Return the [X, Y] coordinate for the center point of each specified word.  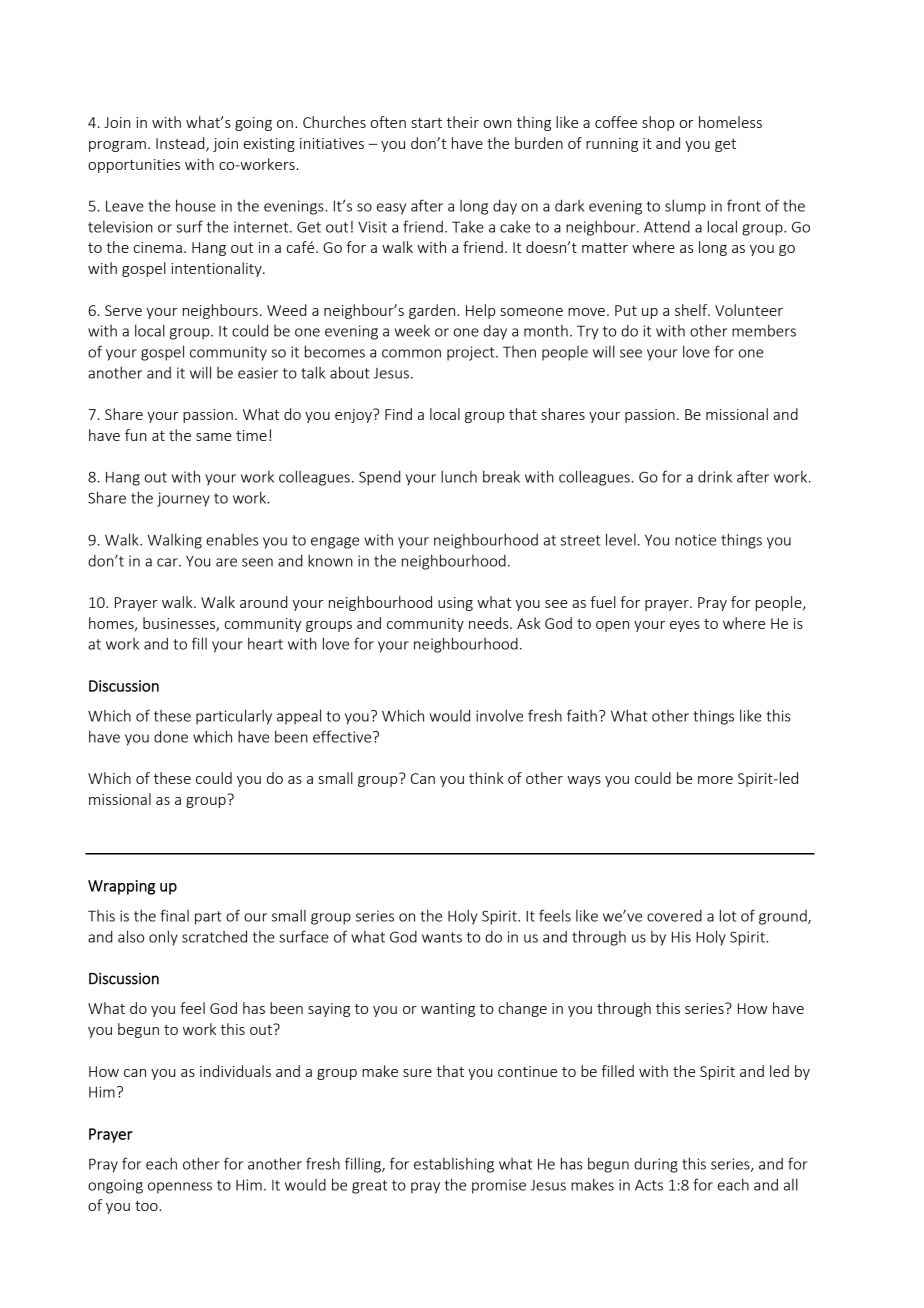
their [463, 122]
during [656, 1165]
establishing [454, 1165]
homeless [730, 122]
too [147, 1206]
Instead [181, 144]
